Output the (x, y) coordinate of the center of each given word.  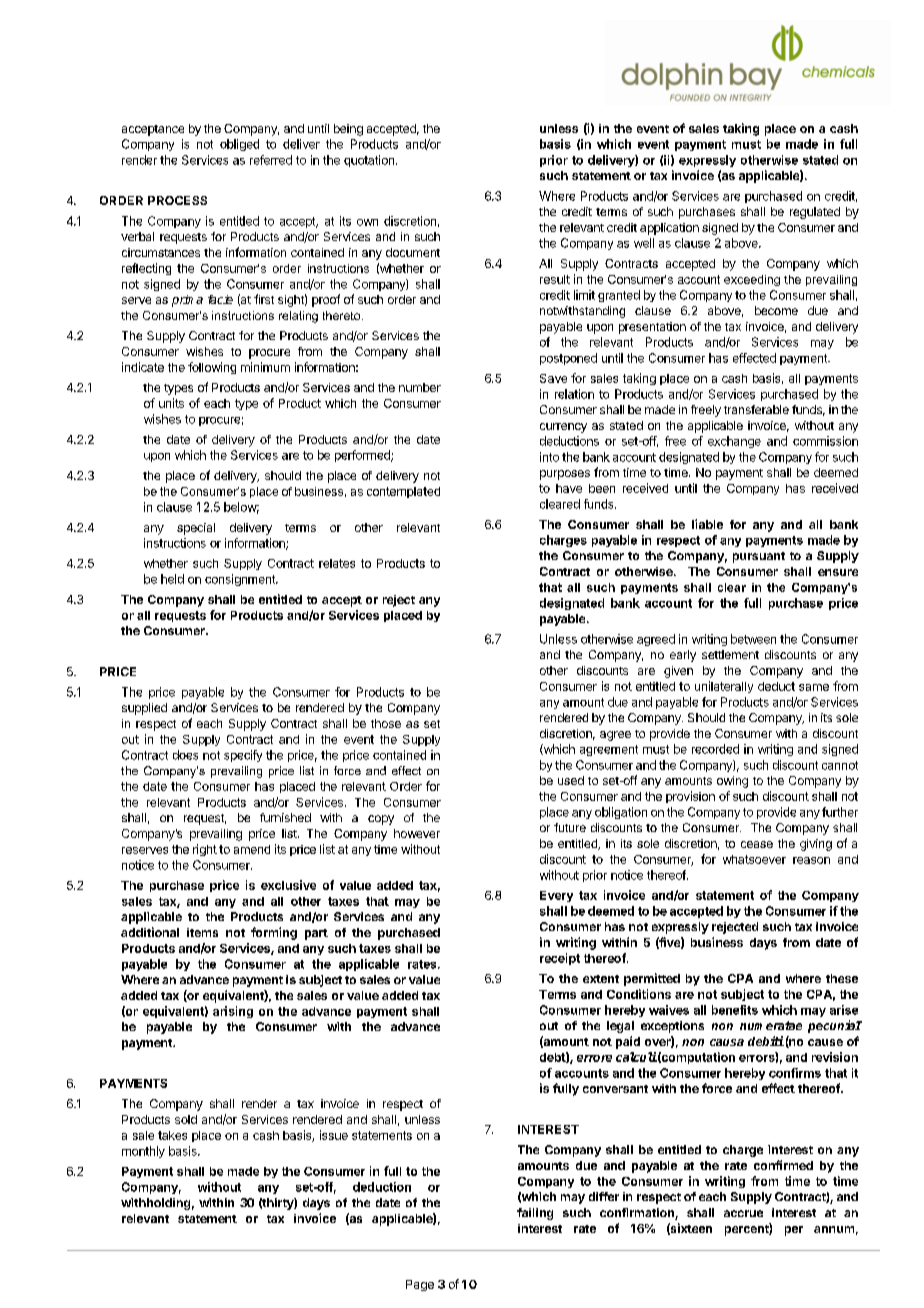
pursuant (759, 557)
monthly (143, 1152)
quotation (369, 161)
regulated (815, 213)
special (196, 529)
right (205, 850)
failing (535, 1214)
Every (556, 896)
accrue (743, 1213)
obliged (239, 145)
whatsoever (754, 859)
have (569, 488)
